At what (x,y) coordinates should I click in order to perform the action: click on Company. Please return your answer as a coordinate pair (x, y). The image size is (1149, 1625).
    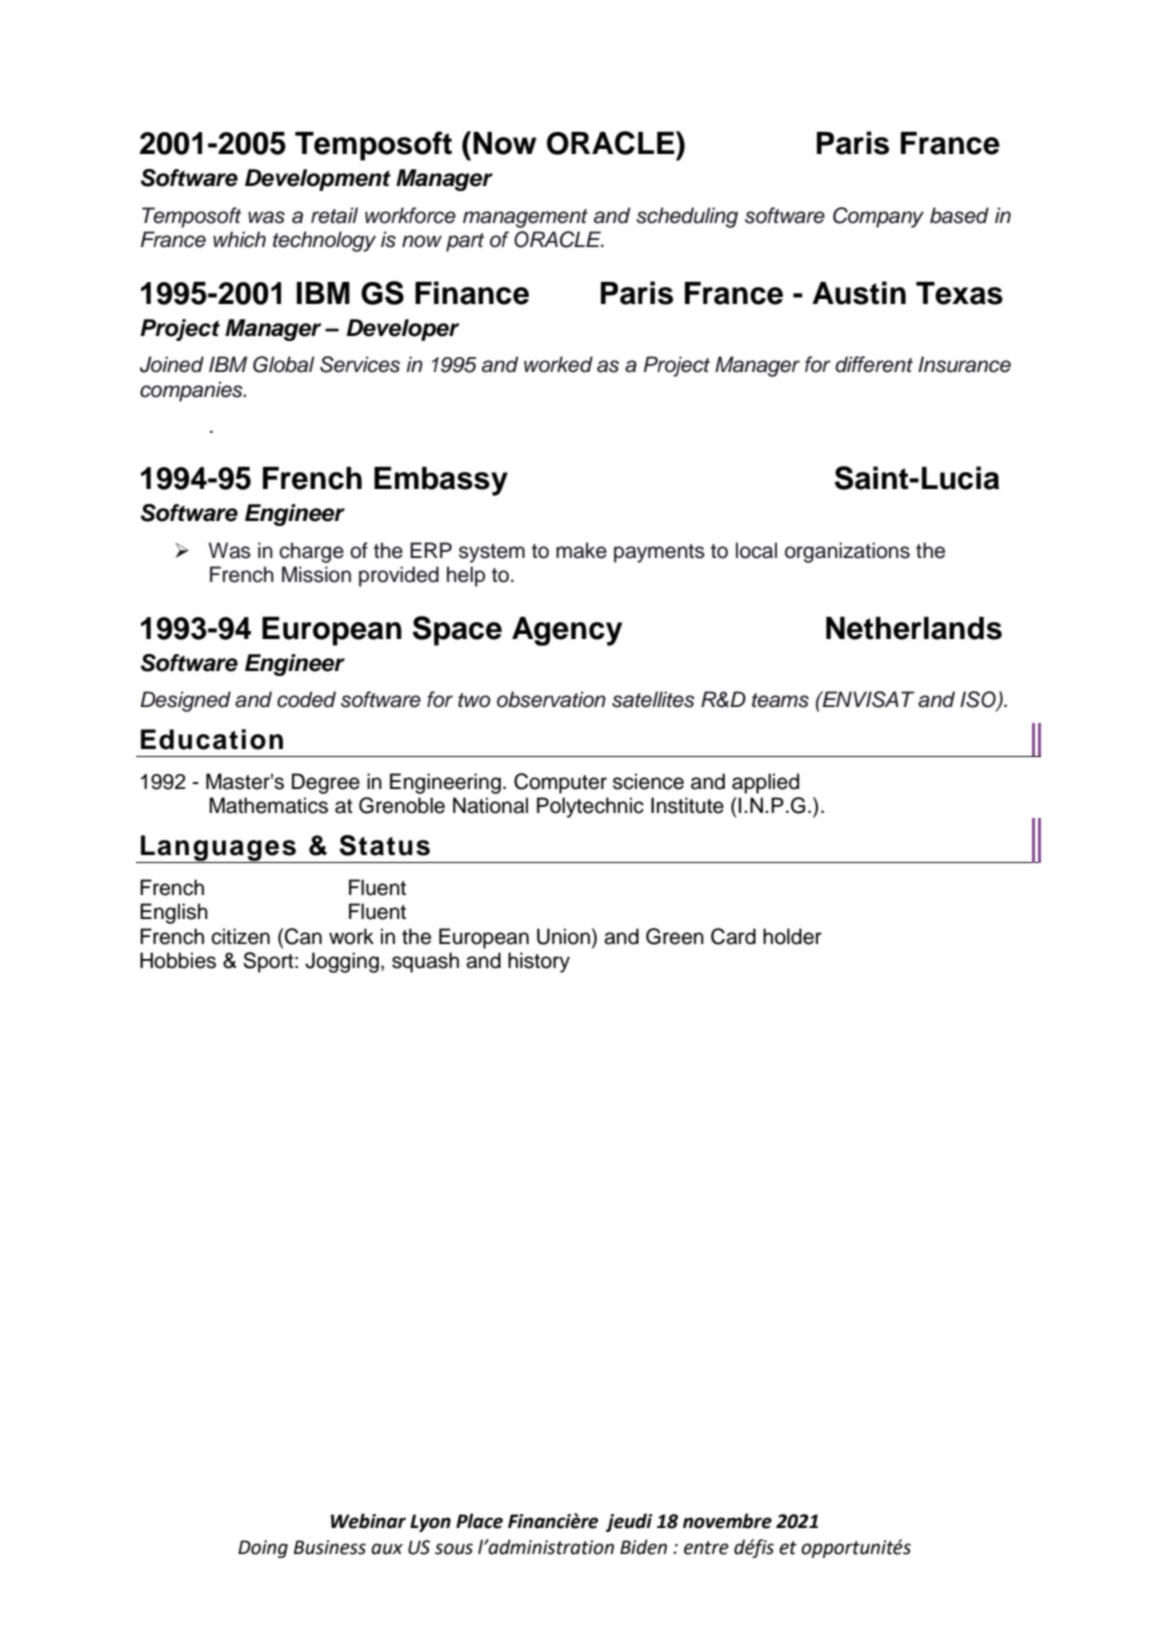
    Looking at the image, I should click on (878, 217).
